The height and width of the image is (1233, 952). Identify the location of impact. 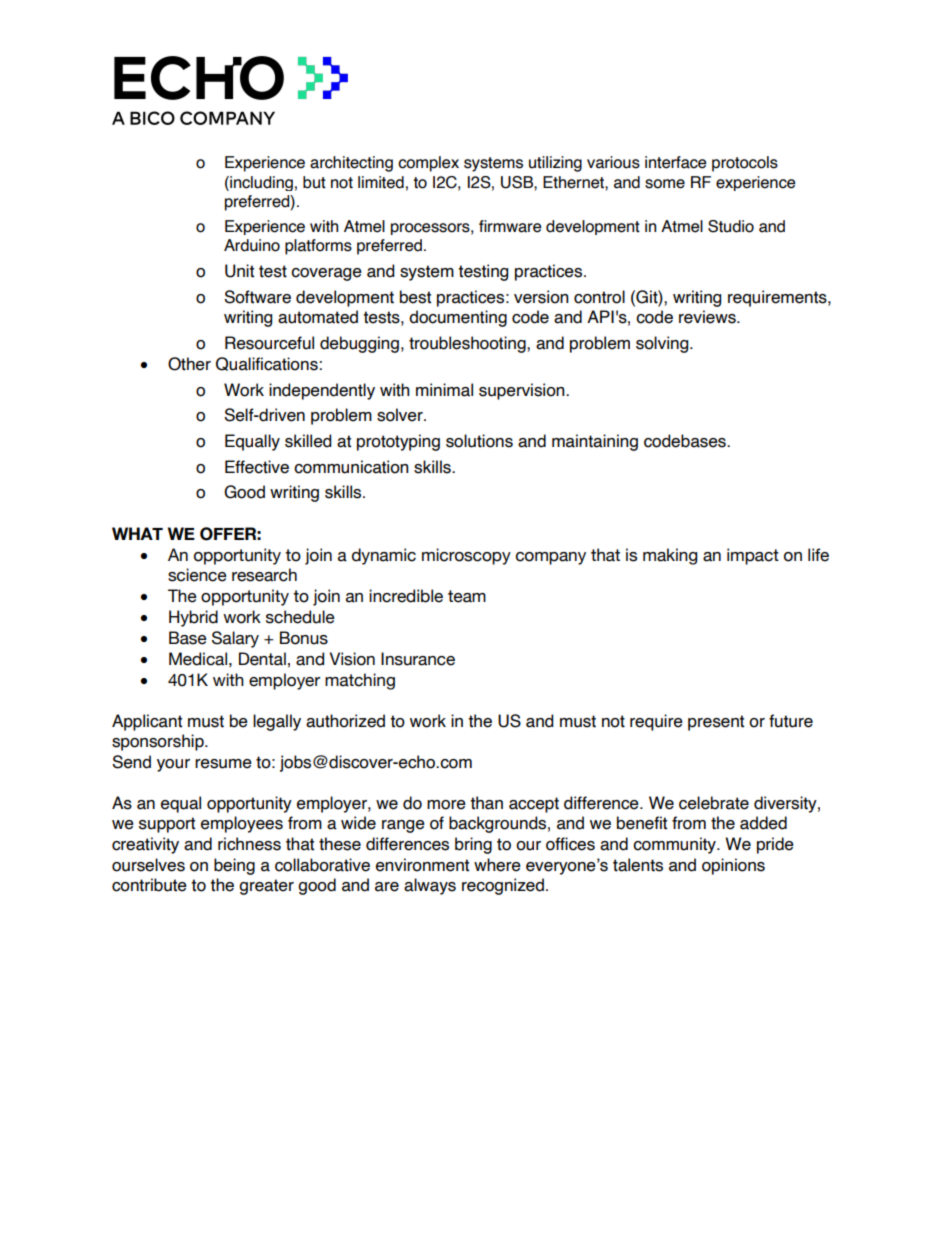
(753, 556).
